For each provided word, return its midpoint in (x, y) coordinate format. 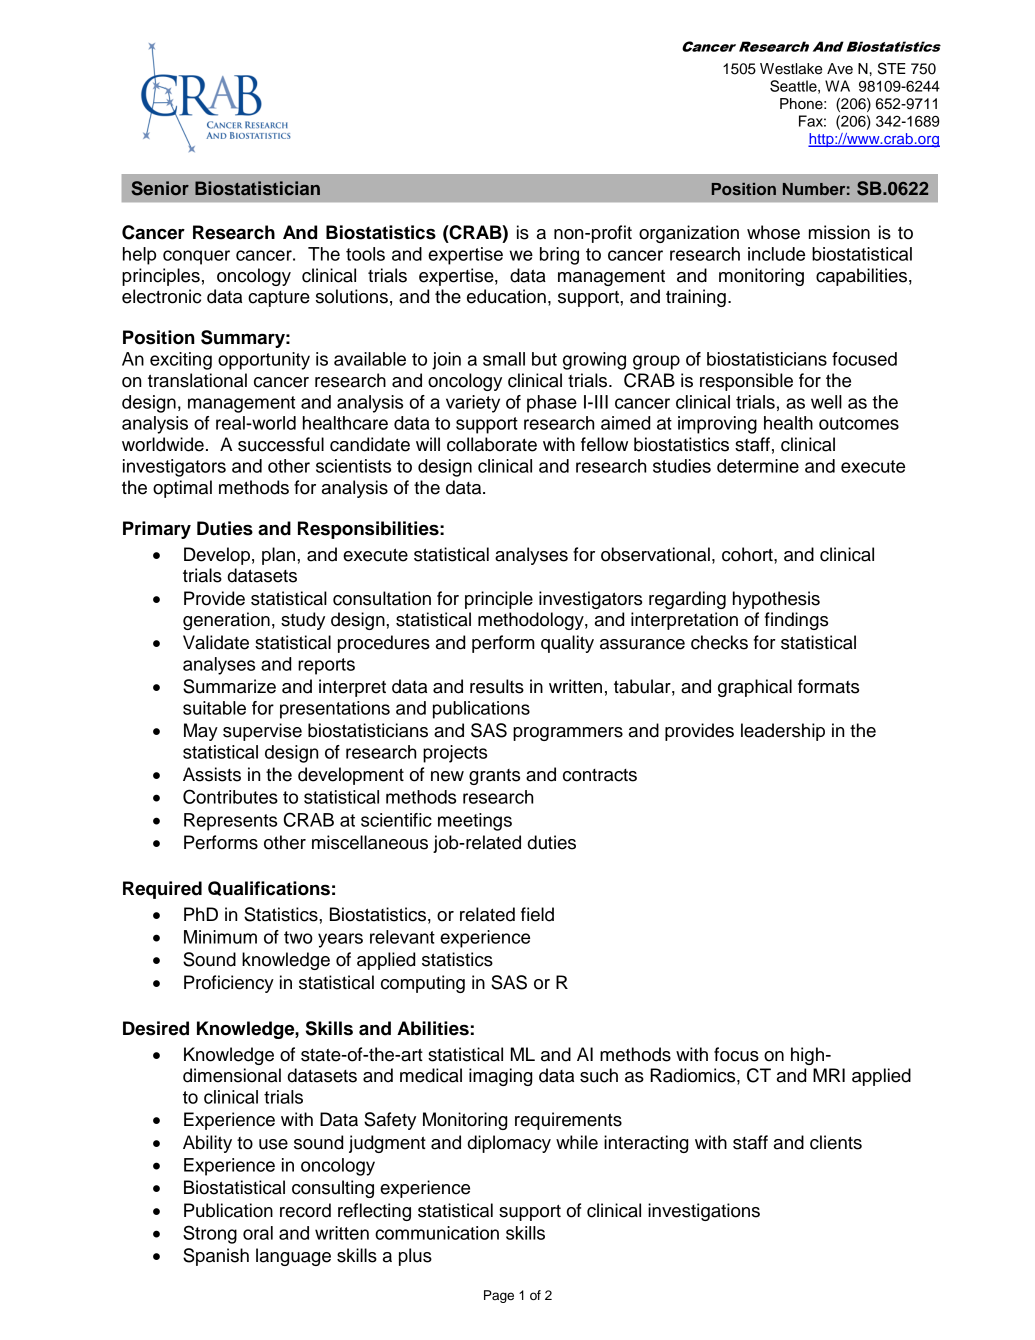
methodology (532, 621)
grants (494, 777)
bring (559, 256)
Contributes (230, 796)
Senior (160, 188)
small (504, 359)
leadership (783, 732)
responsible (746, 382)
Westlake (791, 69)
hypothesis (776, 600)
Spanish (216, 1257)
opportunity (264, 361)
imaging (500, 1077)
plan (280, 556)
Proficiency (229, 984)
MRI (829, 1075)
